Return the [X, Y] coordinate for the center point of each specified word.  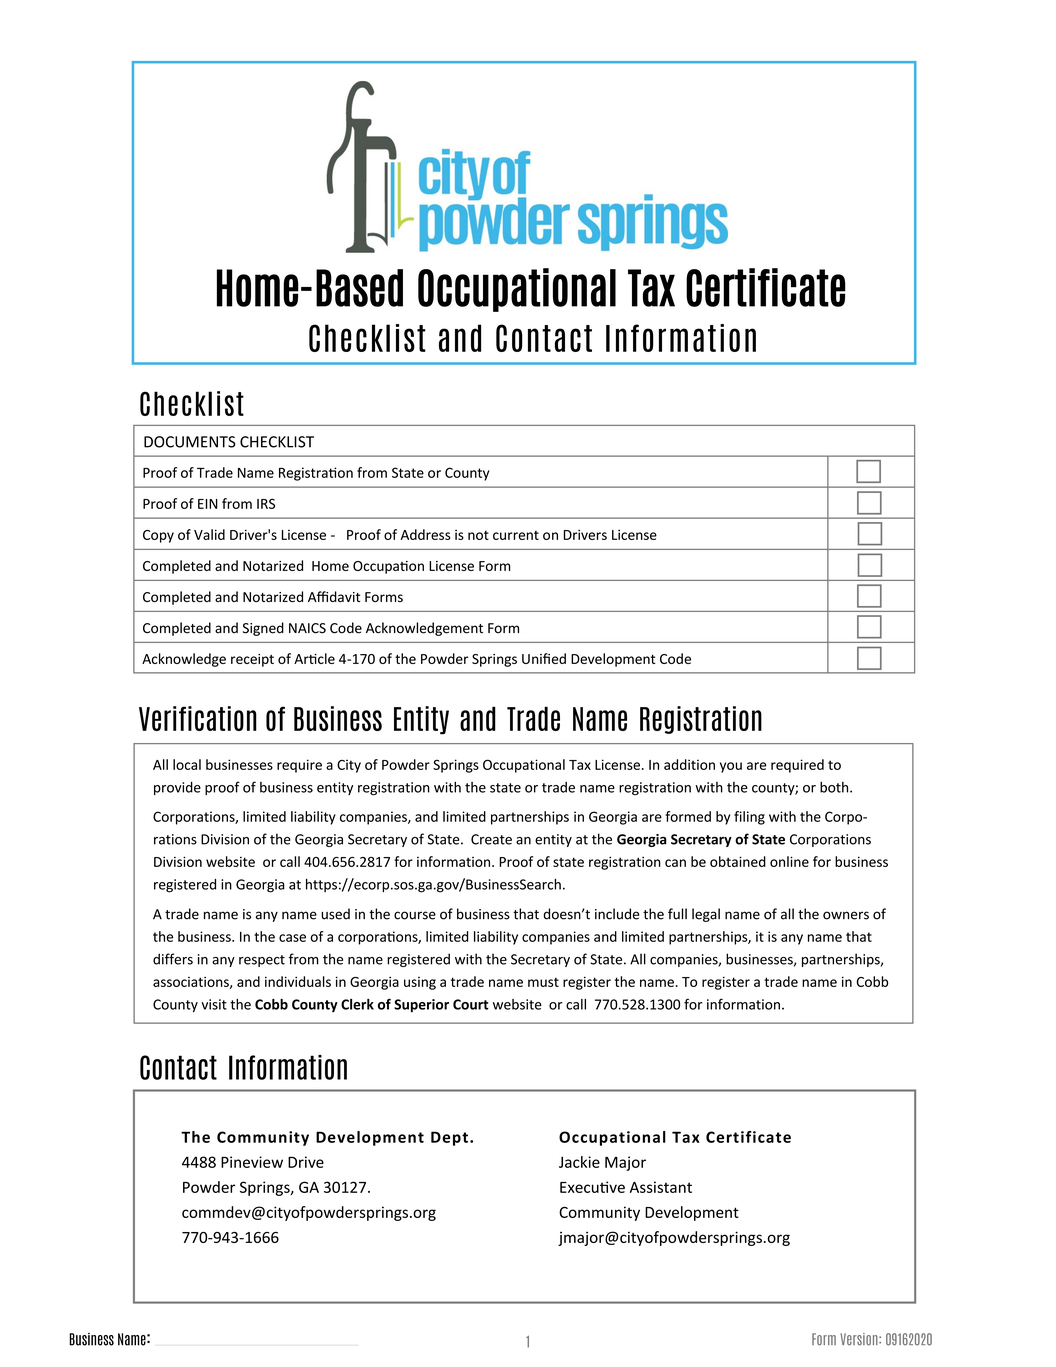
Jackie [579, 1162]
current [516, 535]
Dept [449, 1138]
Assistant [661, 1187]
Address [425, 534]
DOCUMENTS [190, 442]
